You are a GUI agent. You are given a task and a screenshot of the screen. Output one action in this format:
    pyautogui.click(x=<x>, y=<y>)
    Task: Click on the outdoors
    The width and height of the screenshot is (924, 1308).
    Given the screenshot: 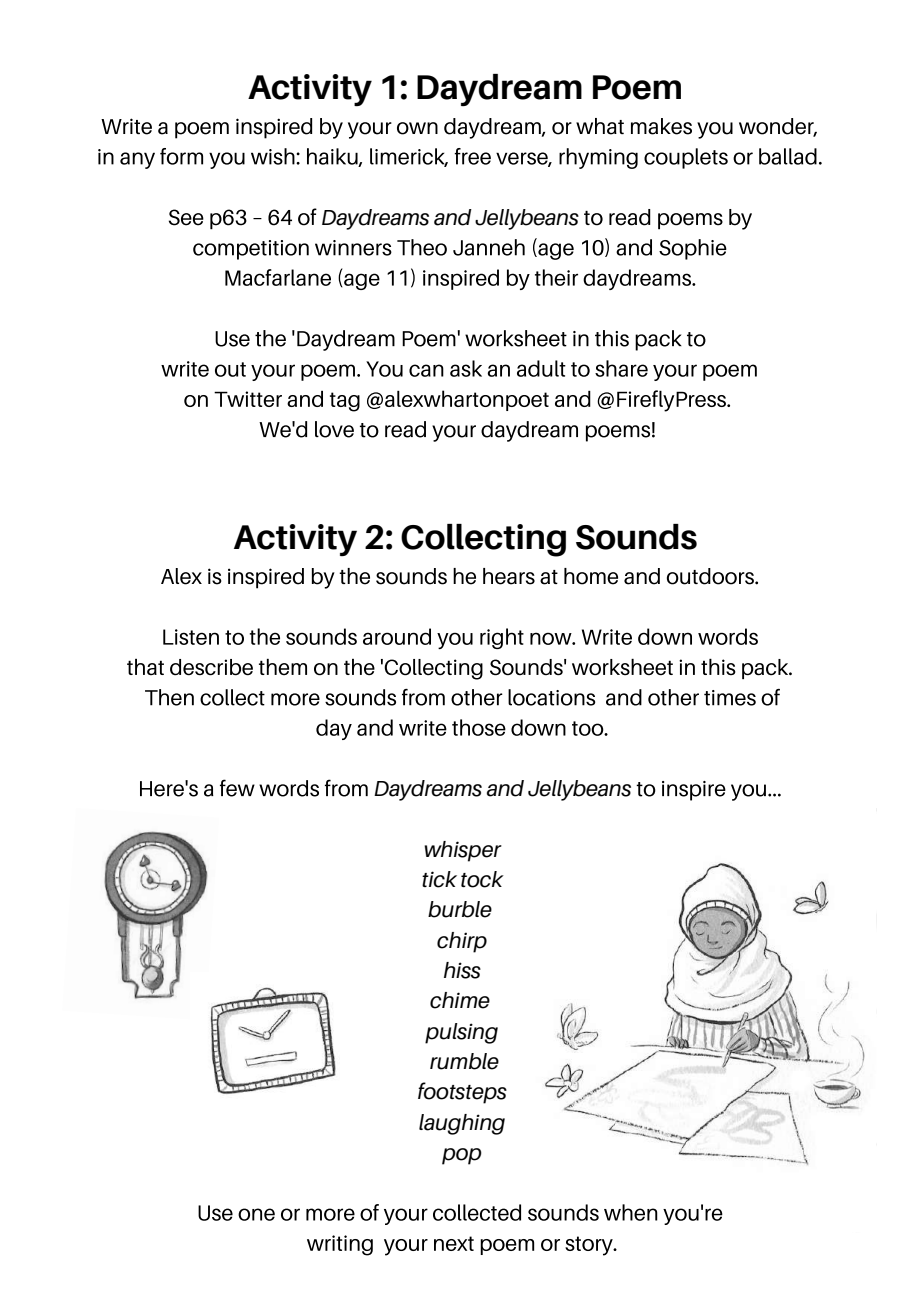 What is the action you would take?
    pyautogui.click(x=711, y=576)
